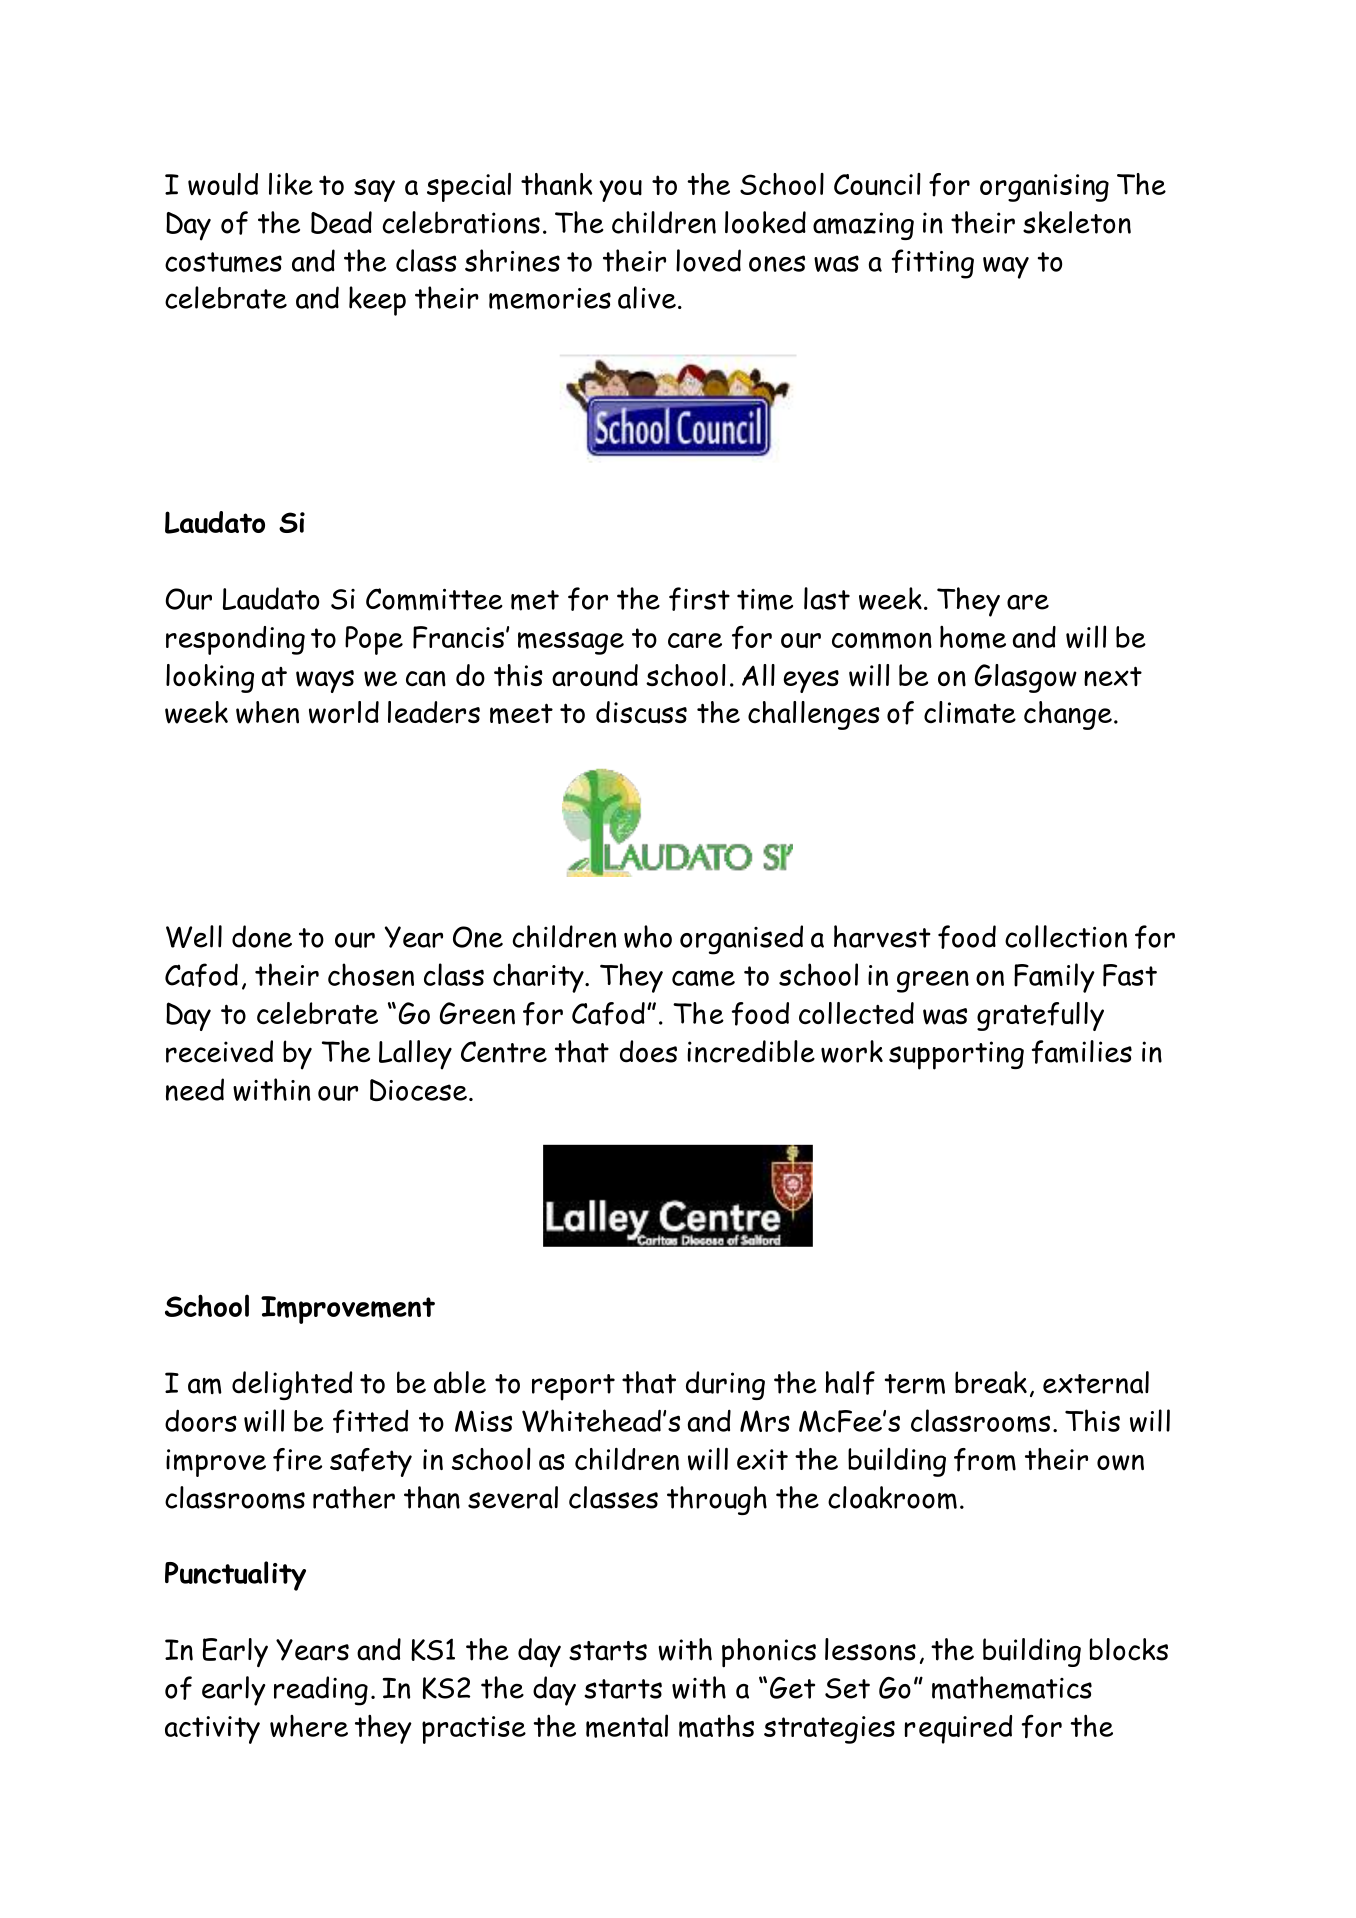 The height and width of the screenshot is (1918, 1356). I want to click on does, so click(648, 1051).
